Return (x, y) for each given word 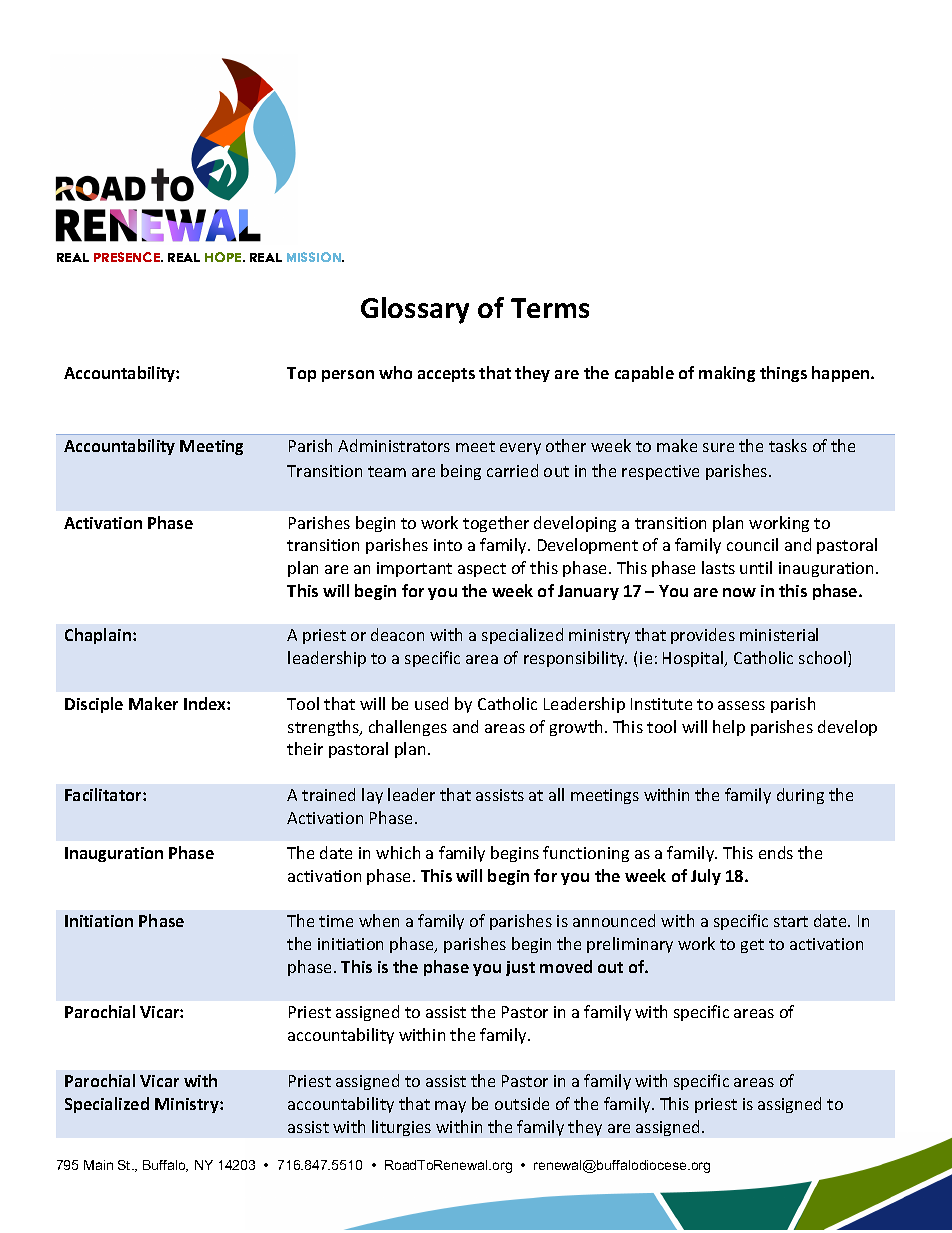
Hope (224, 257)
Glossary (415, 310)
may (450, 1107)
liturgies (401, 1128)
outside (522, 1103)
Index (206, 703)
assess (741, 705)
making (727, 374)
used (431, 703)
